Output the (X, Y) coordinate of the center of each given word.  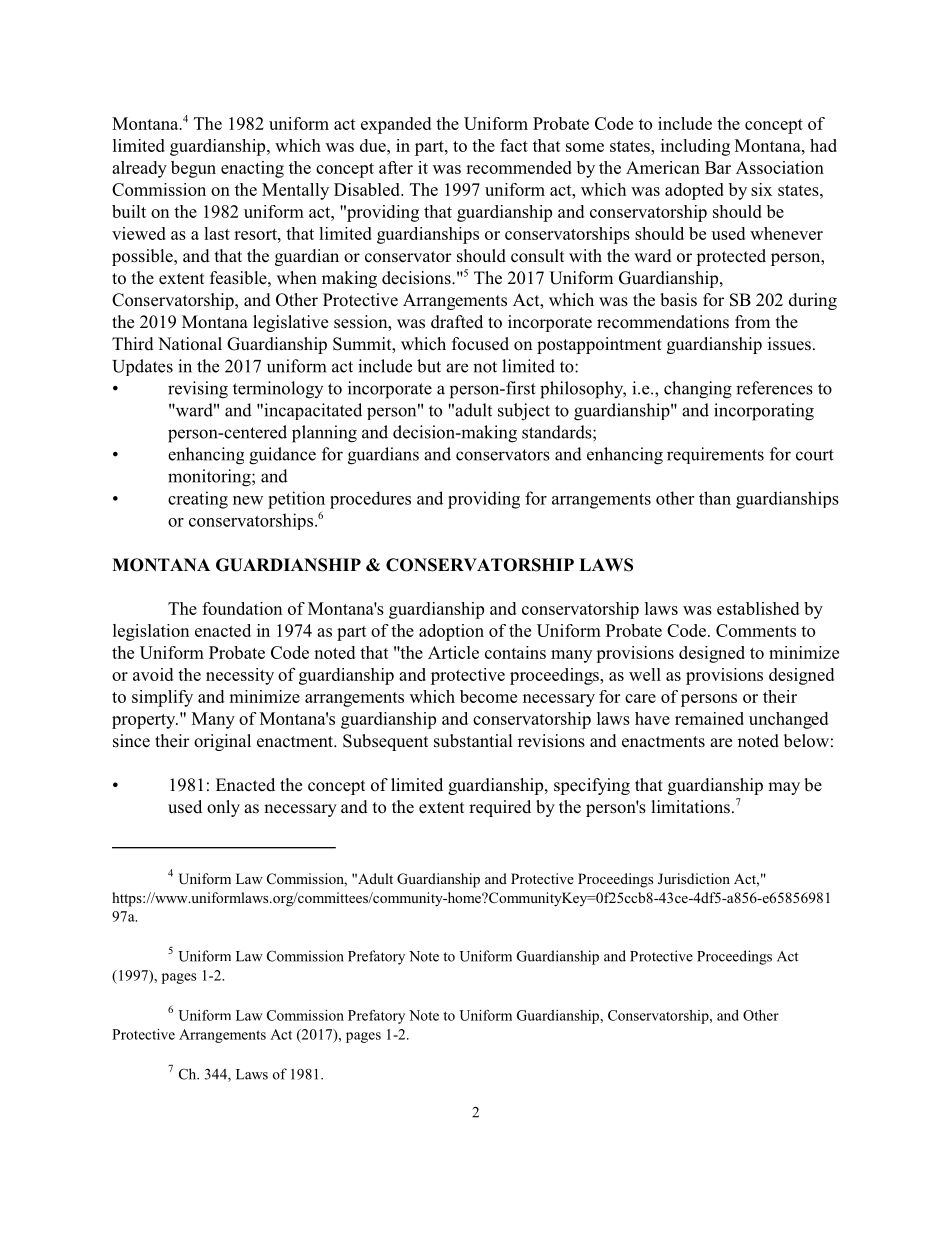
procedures (370, 500)
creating (198, 500)
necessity (240, 676)
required (500, 808)
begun (193, 169)
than (715, 498)
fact (514, 145)
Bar (718, 167)
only (223, 808)
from (752, 322)
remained (709, 718)
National (190, 343)
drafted (457, 322)
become (488, 696)
